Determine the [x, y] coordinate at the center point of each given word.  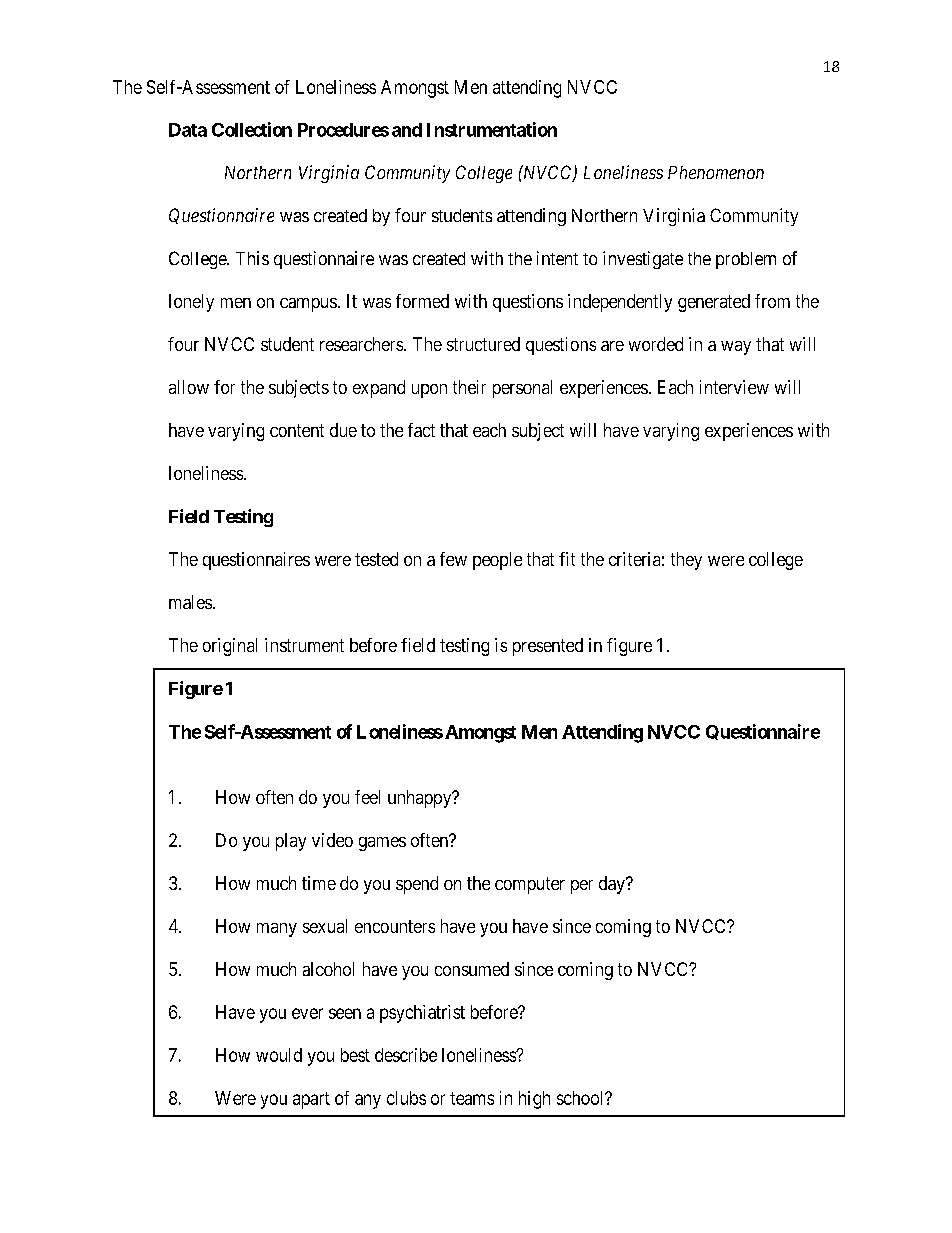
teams [472, 1098]
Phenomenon [716, 172]
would [279, 1055]
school [581, 1098]
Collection [252, 129]
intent [557, 258]
